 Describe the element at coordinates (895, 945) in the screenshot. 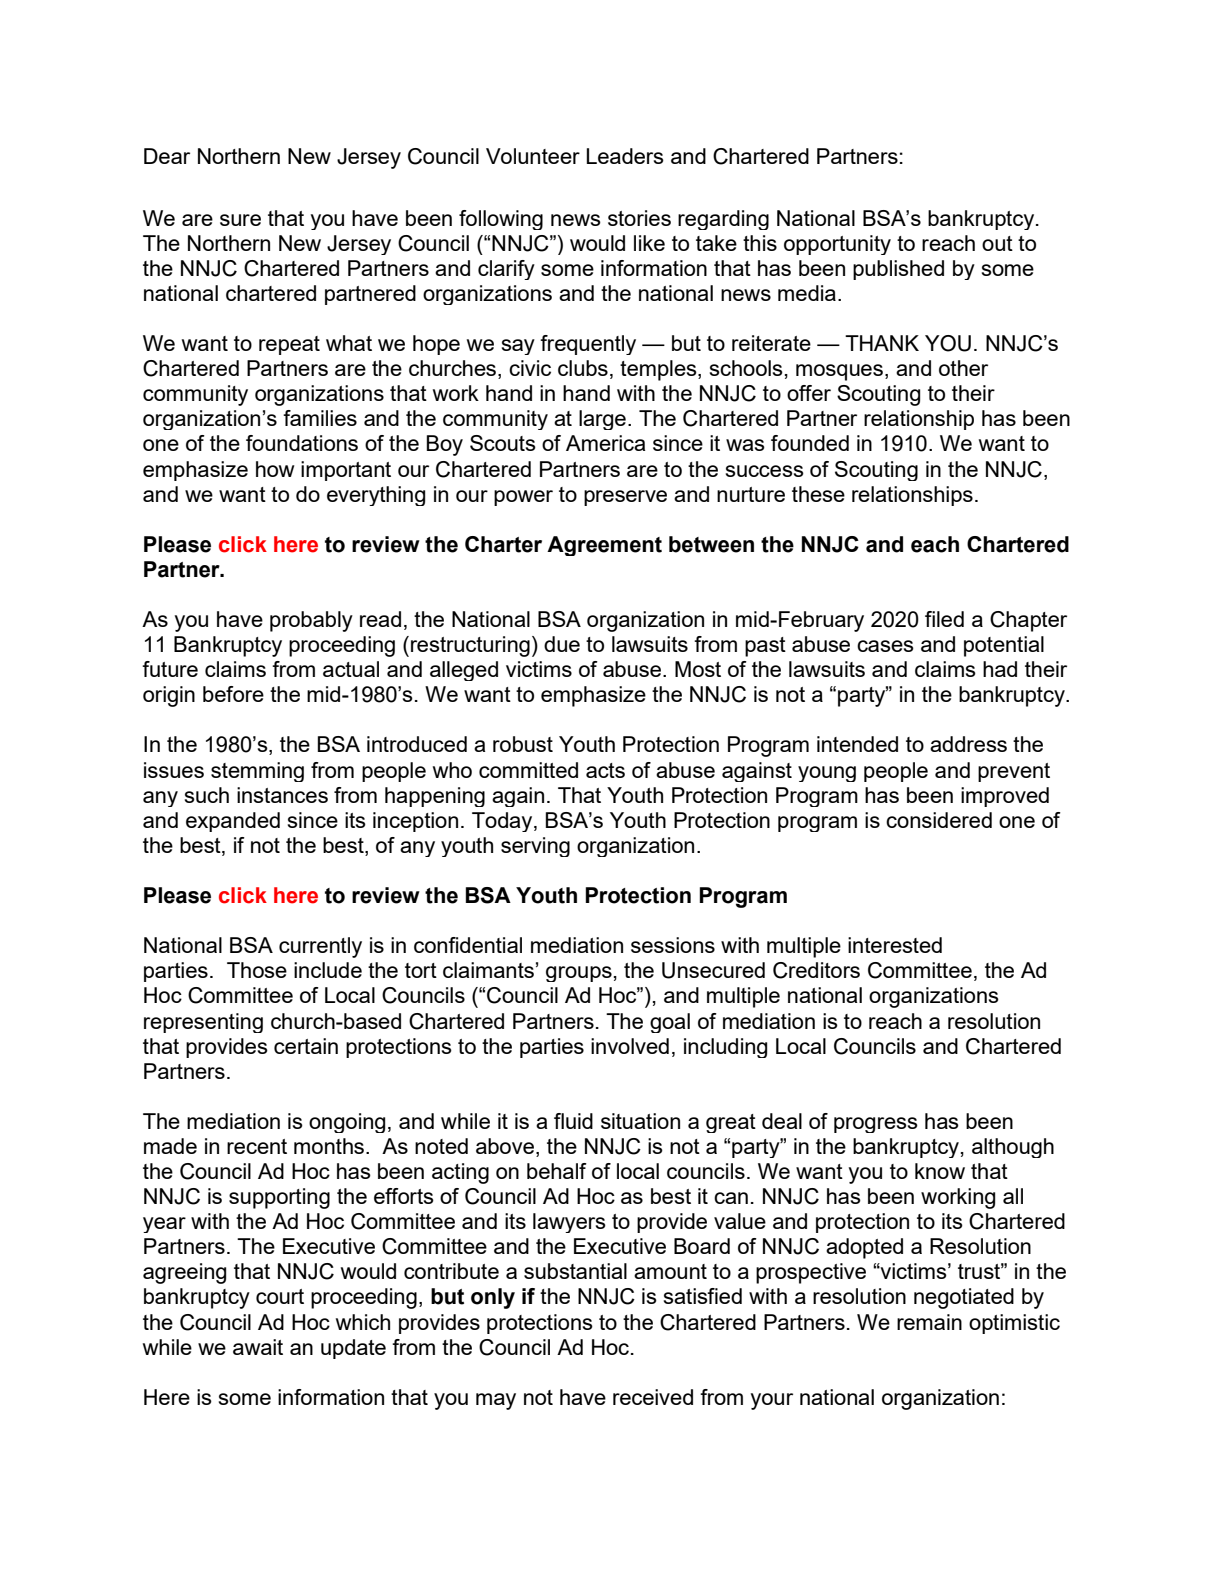

I see `interested` at that location.
